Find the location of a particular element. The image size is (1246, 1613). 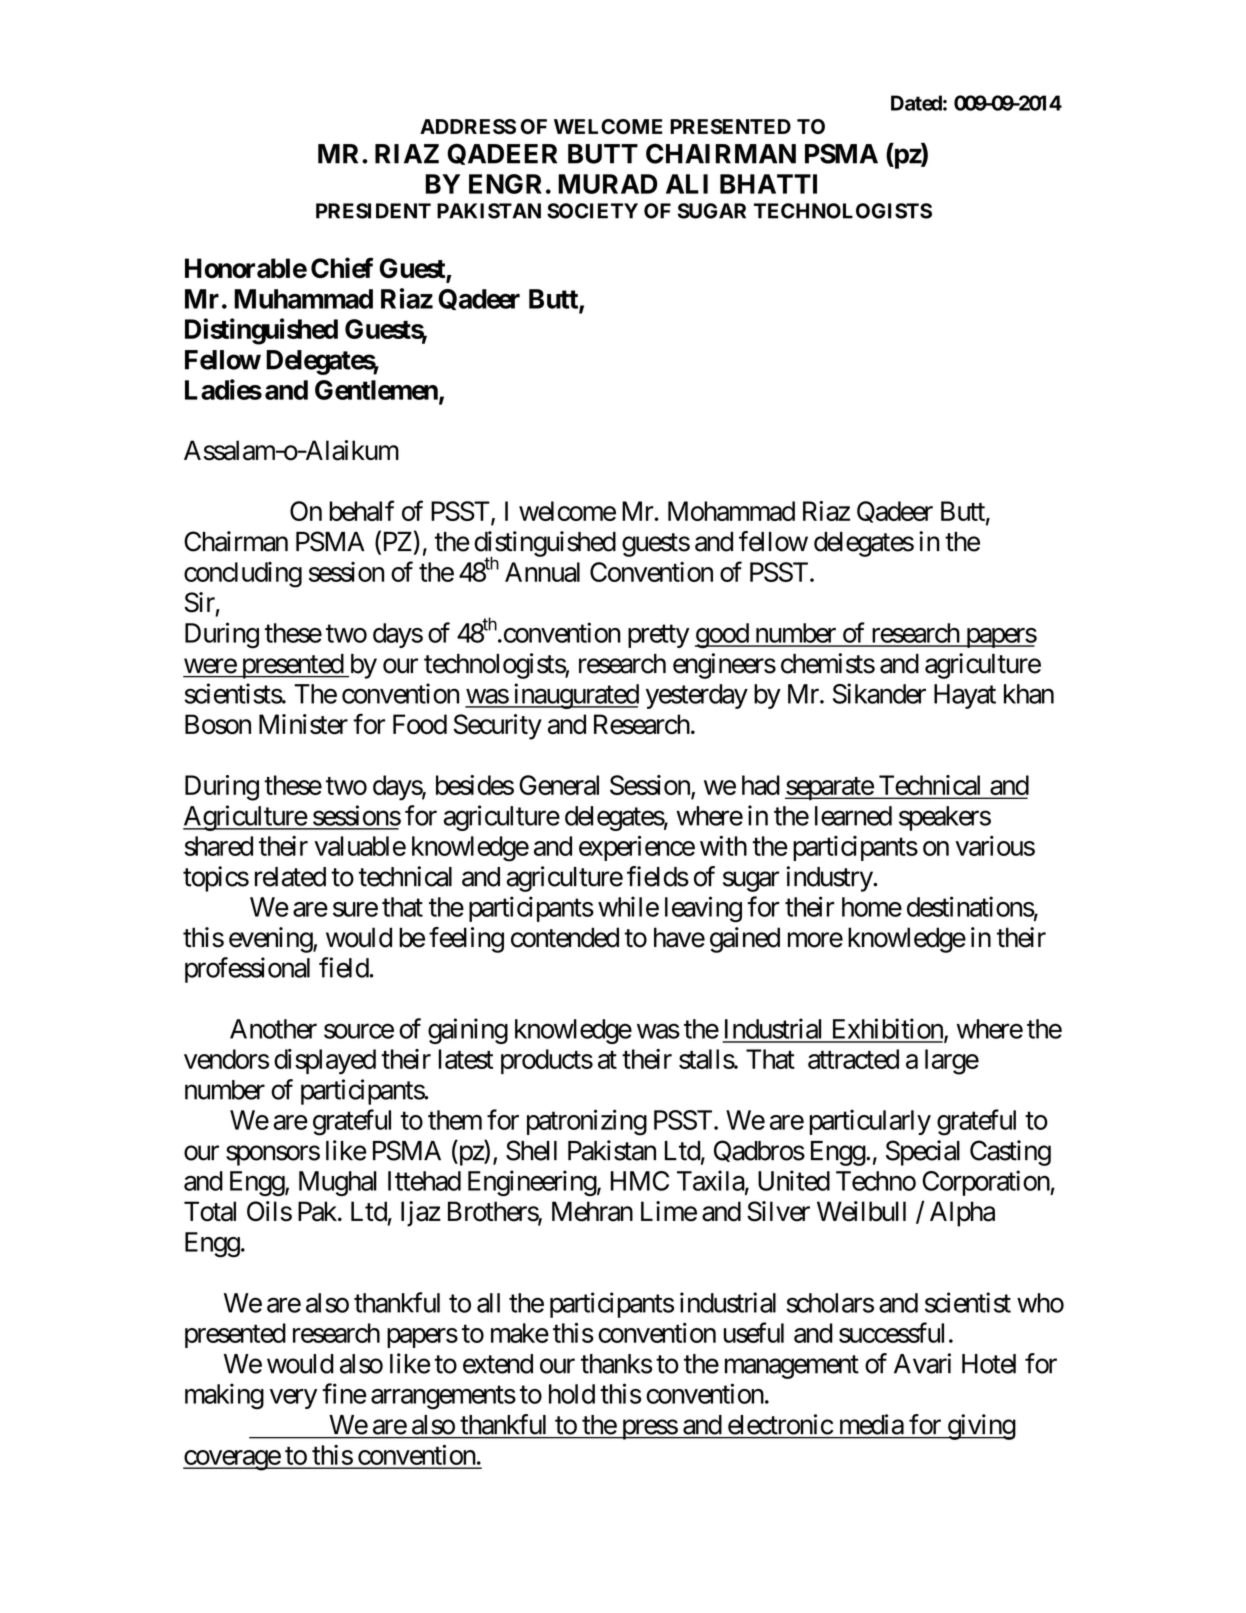

SOCIETY is located at coordinates (592, 211).
